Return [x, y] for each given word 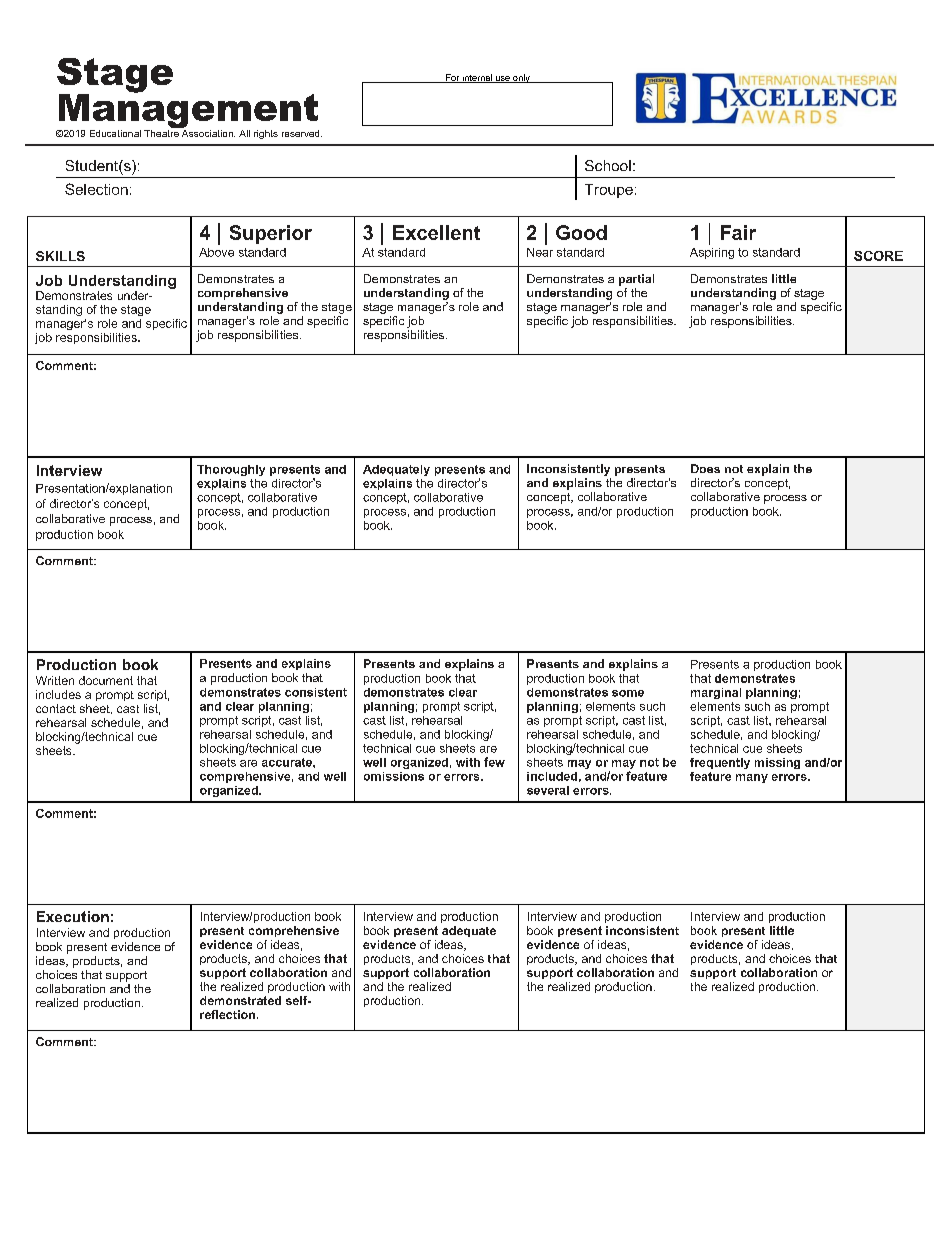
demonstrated [240, 1000]
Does [705, 468]
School [608, 165]
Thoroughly [231, 470]
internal [477, 78]
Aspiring [712, 253]
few [494, 762]
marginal [716, 693]
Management [188, 111]
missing [777, 763]
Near [540, 252]
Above [216, 252]
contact [56, 708]
